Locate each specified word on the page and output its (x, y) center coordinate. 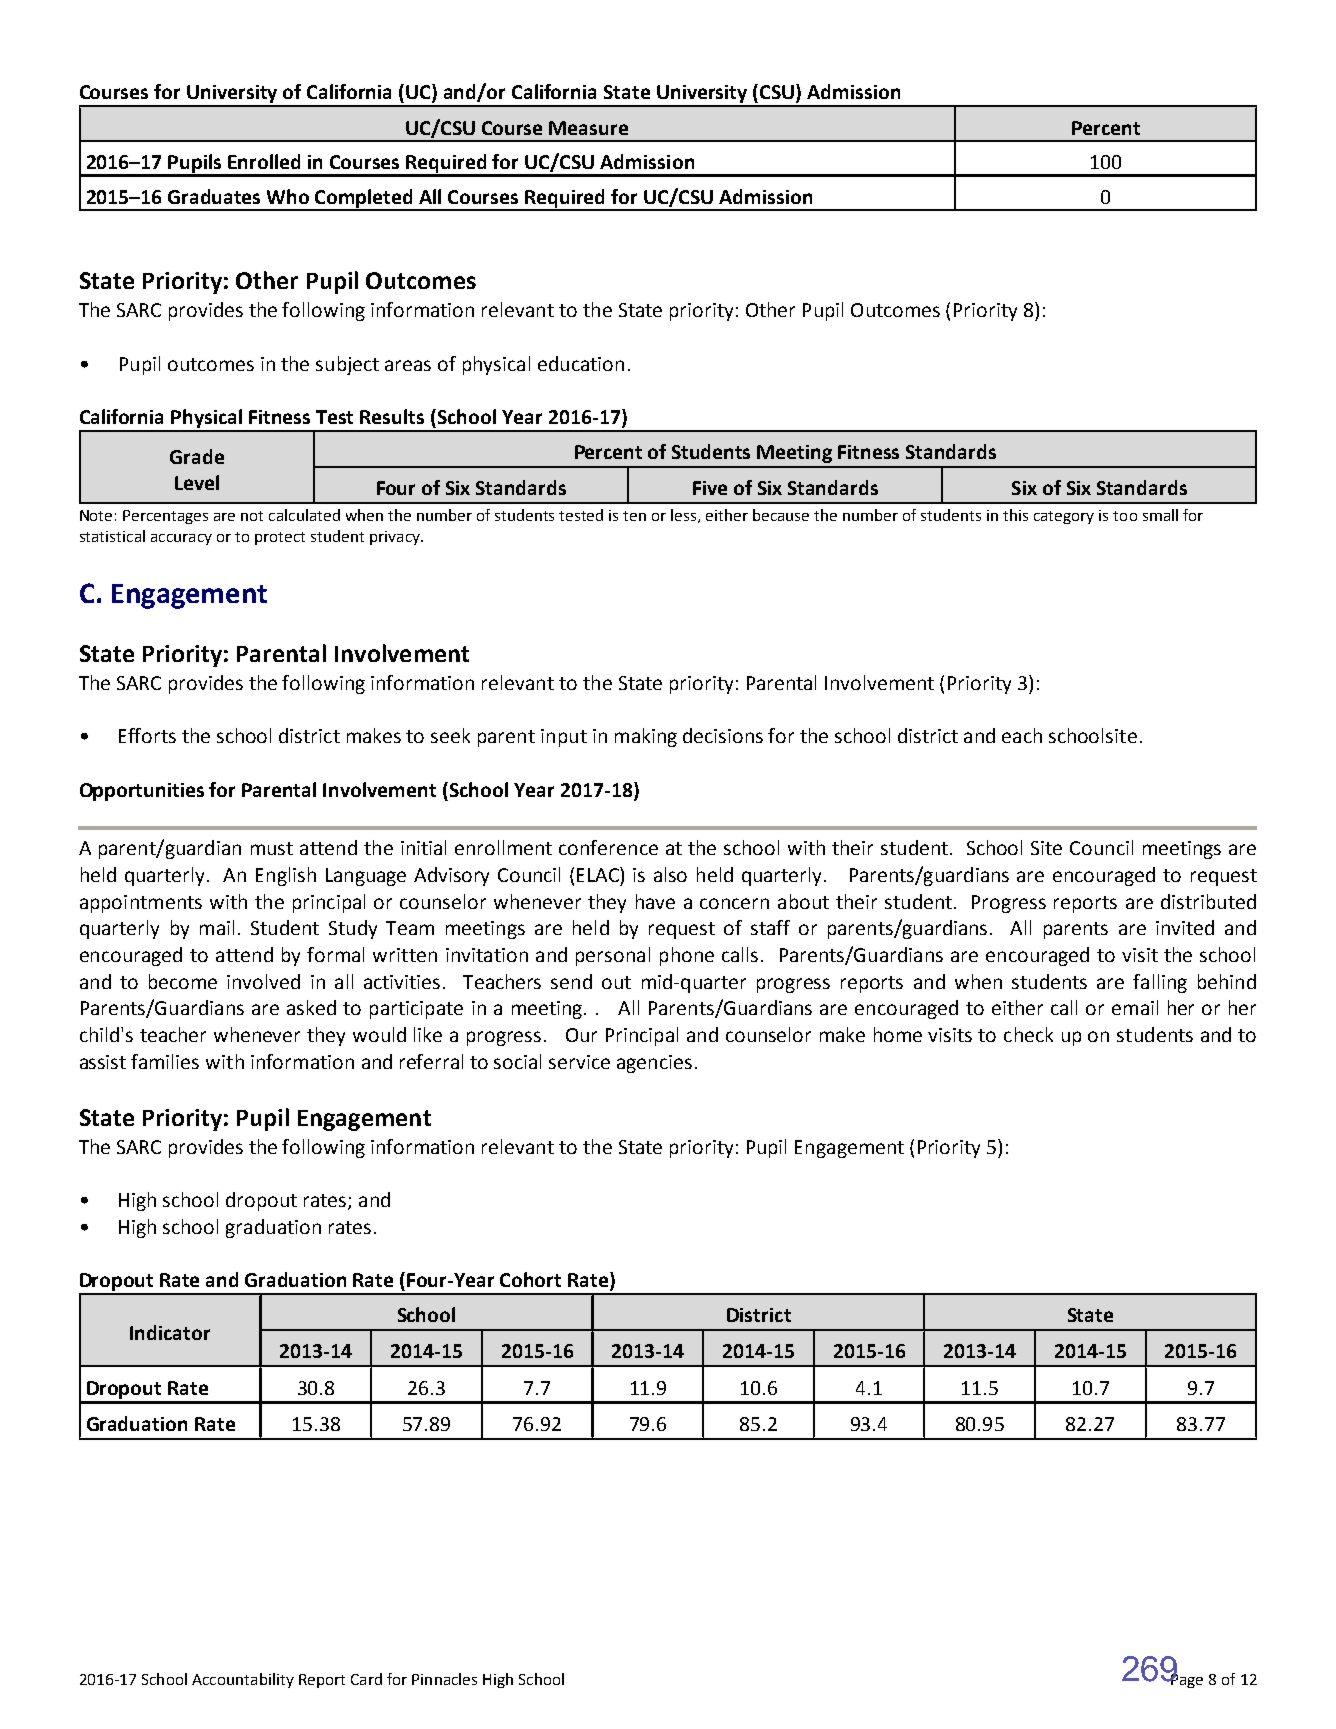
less (685, 516)
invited (1185, 927)
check (1028, 1034)
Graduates (214, 196)
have (655, 901)
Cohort (530, 1279)
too (1125, 516)
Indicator (170, 1332)
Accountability (243, 1680)
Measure (588, 128)
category (1064, 517)
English (286, 876)
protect (280, 538)
